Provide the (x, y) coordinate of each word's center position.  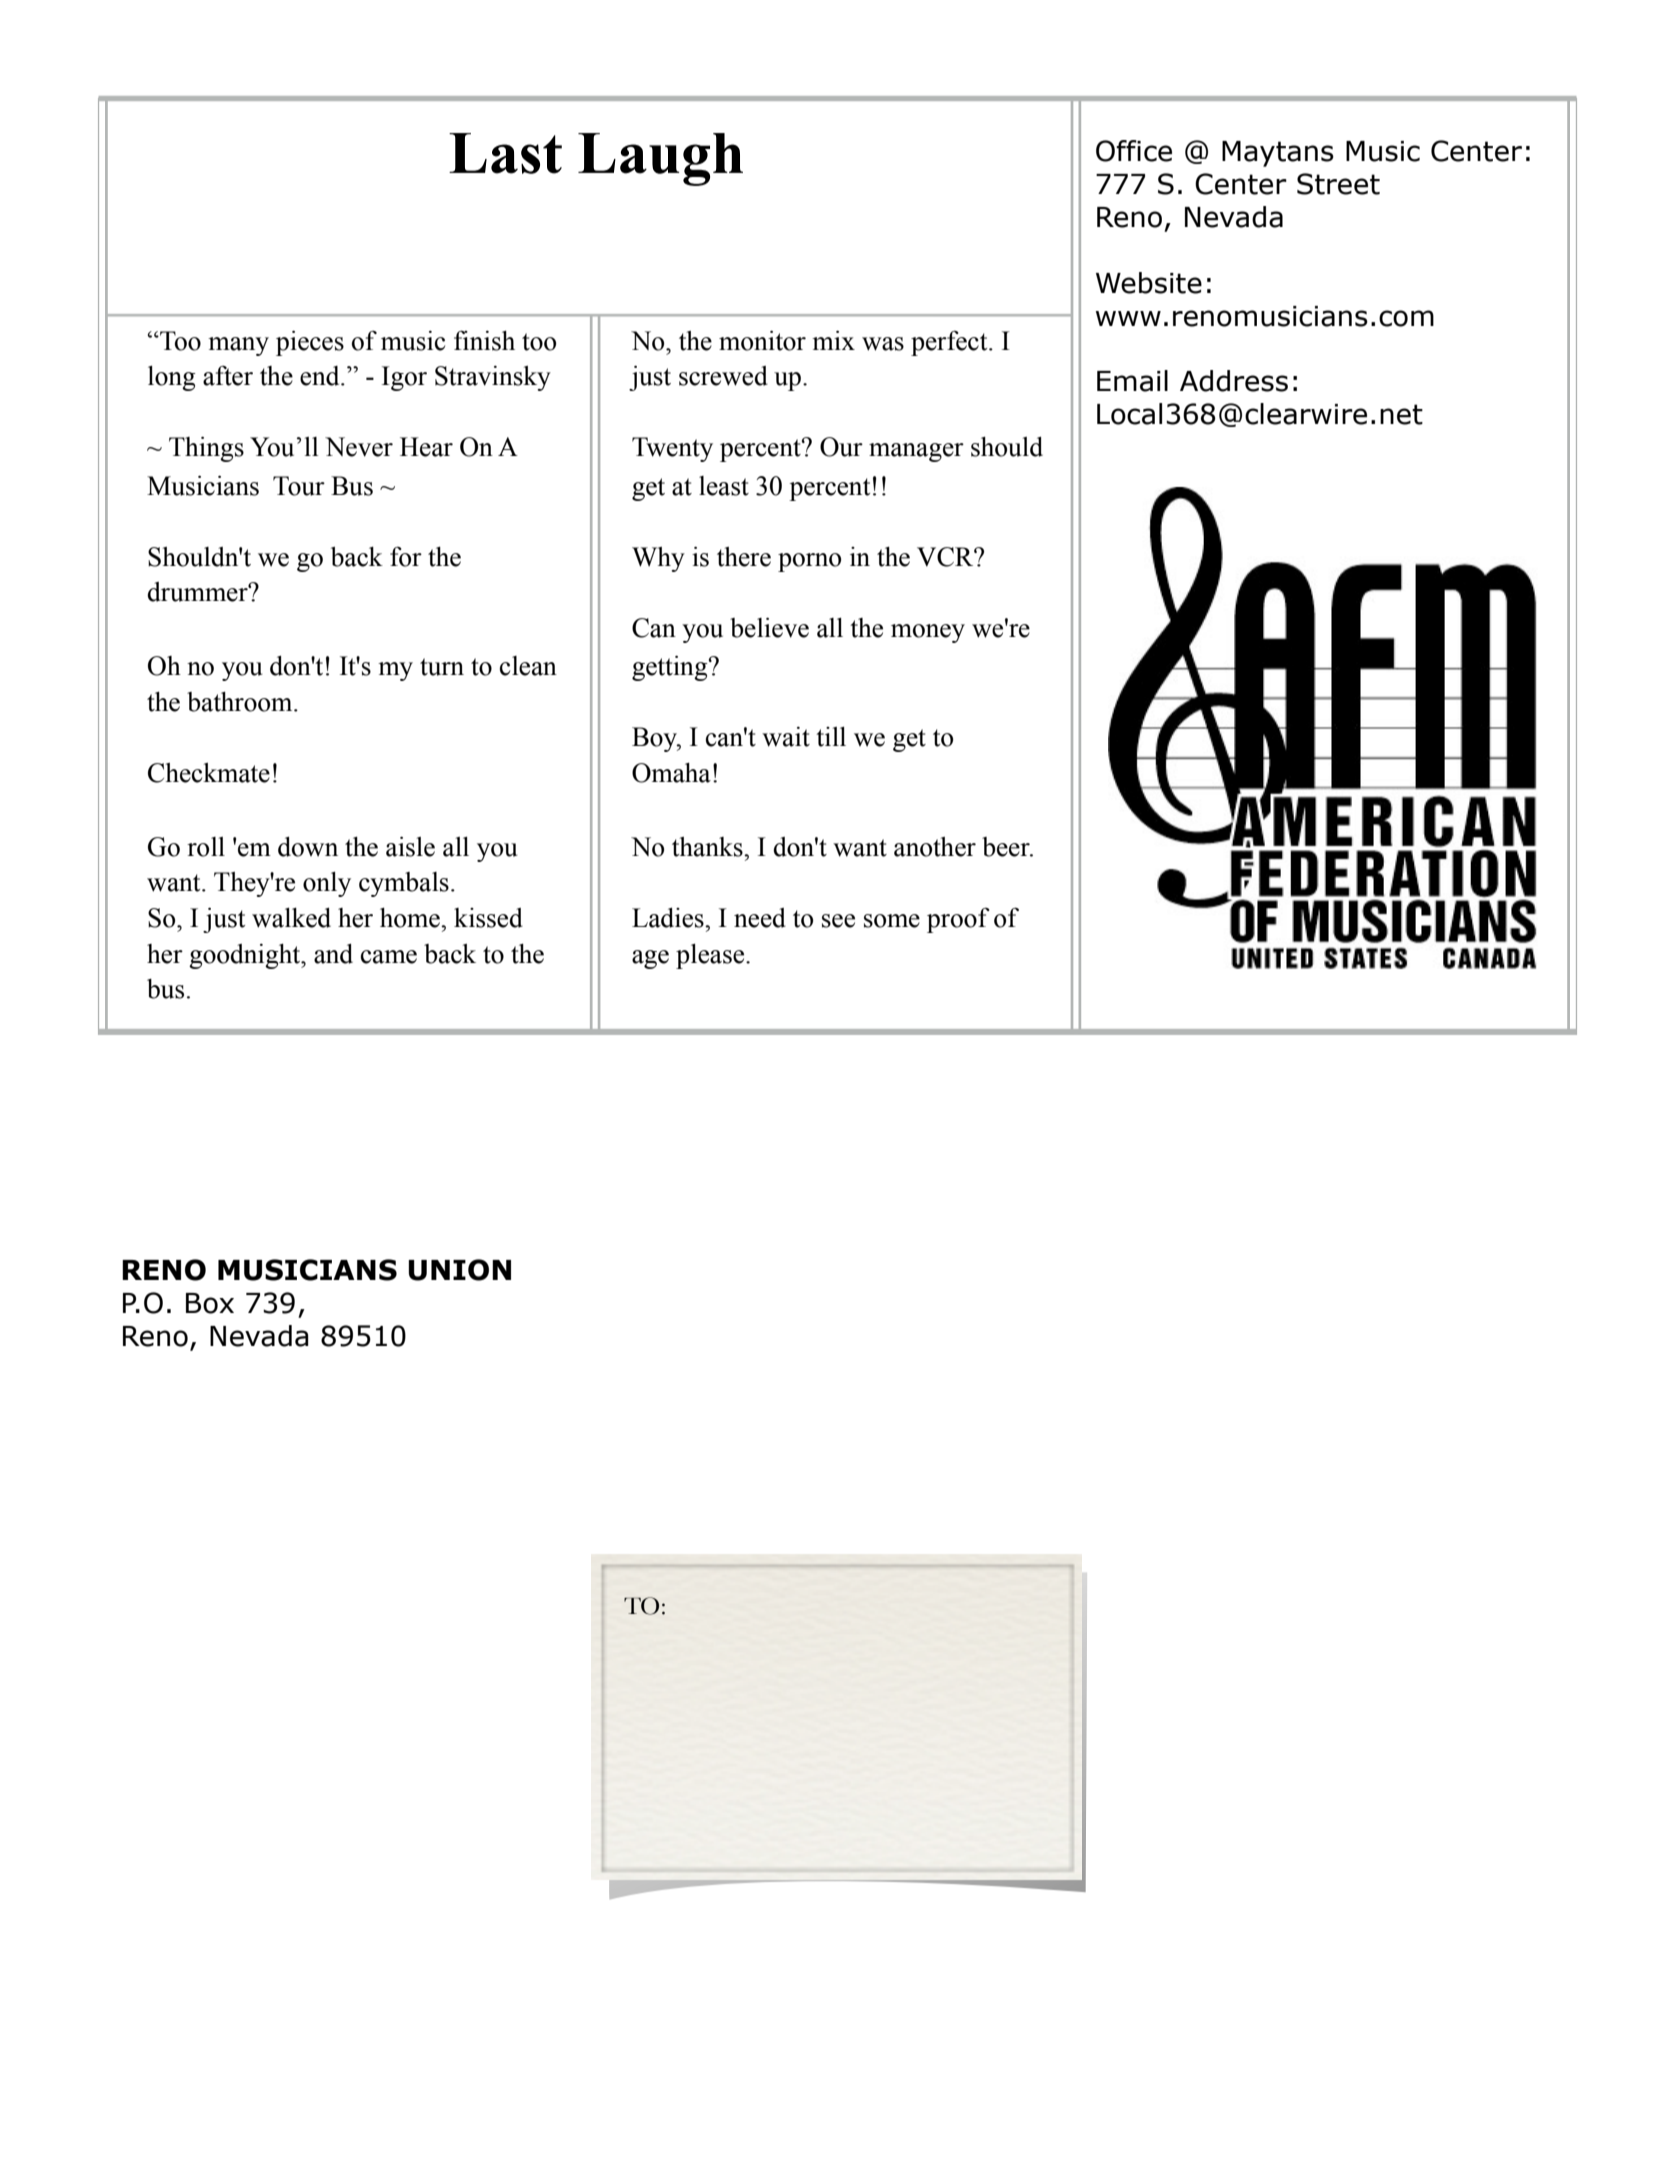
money (928, 633)
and (333, 954)
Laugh (660, 159)
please (711, 956)
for (406, 557)
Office (1134, 151)
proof (958, 920)
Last (505, 153)
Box (210, 1303)
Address (1234, 381)
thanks (708, 847)
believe (769, 628)
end (321, 376)
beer (1007, 847)
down (308, 847)
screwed (723, 376)
